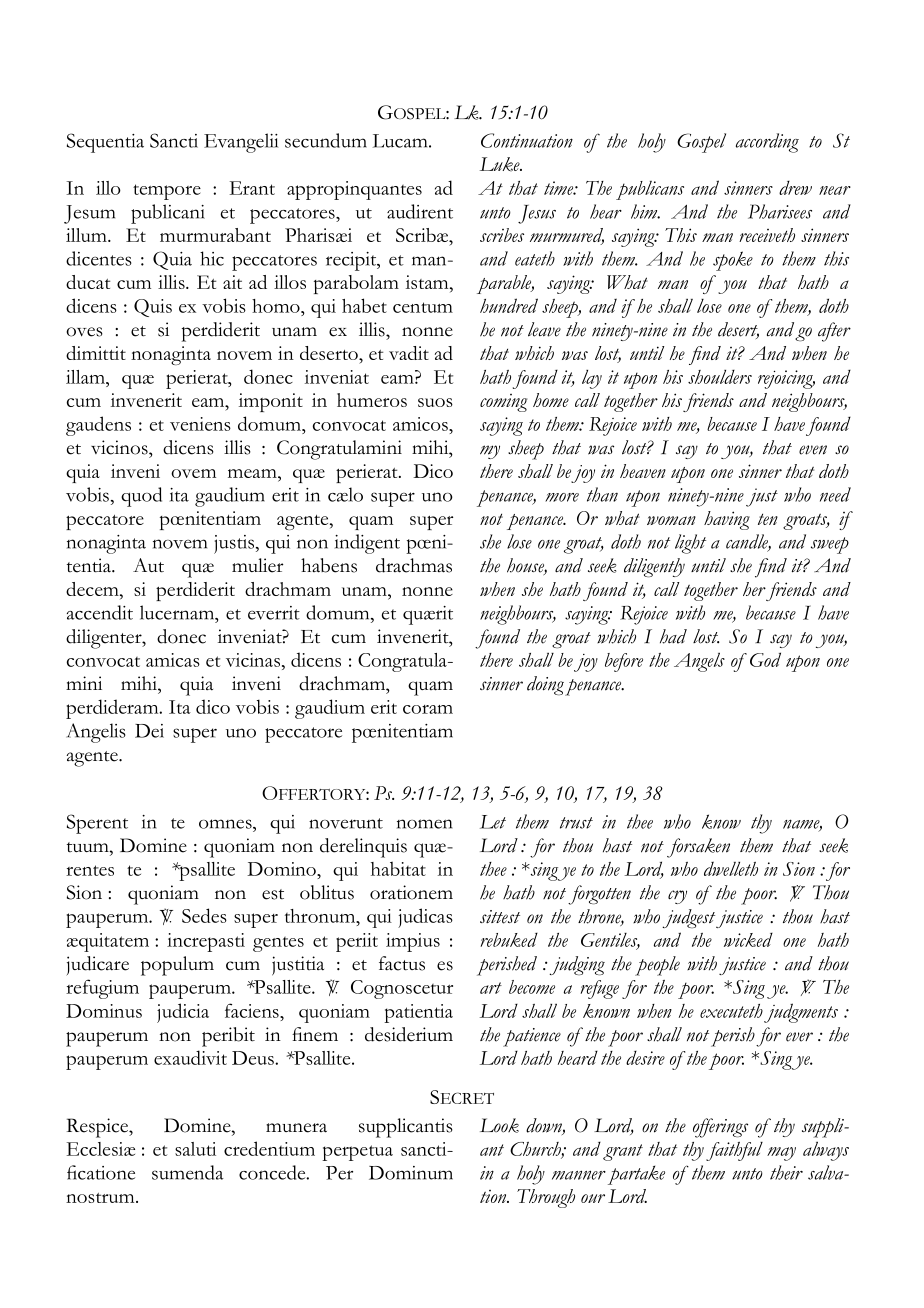  Describe the element at coordinates (562, 497) in the screenshot. I see `more` at that location.
